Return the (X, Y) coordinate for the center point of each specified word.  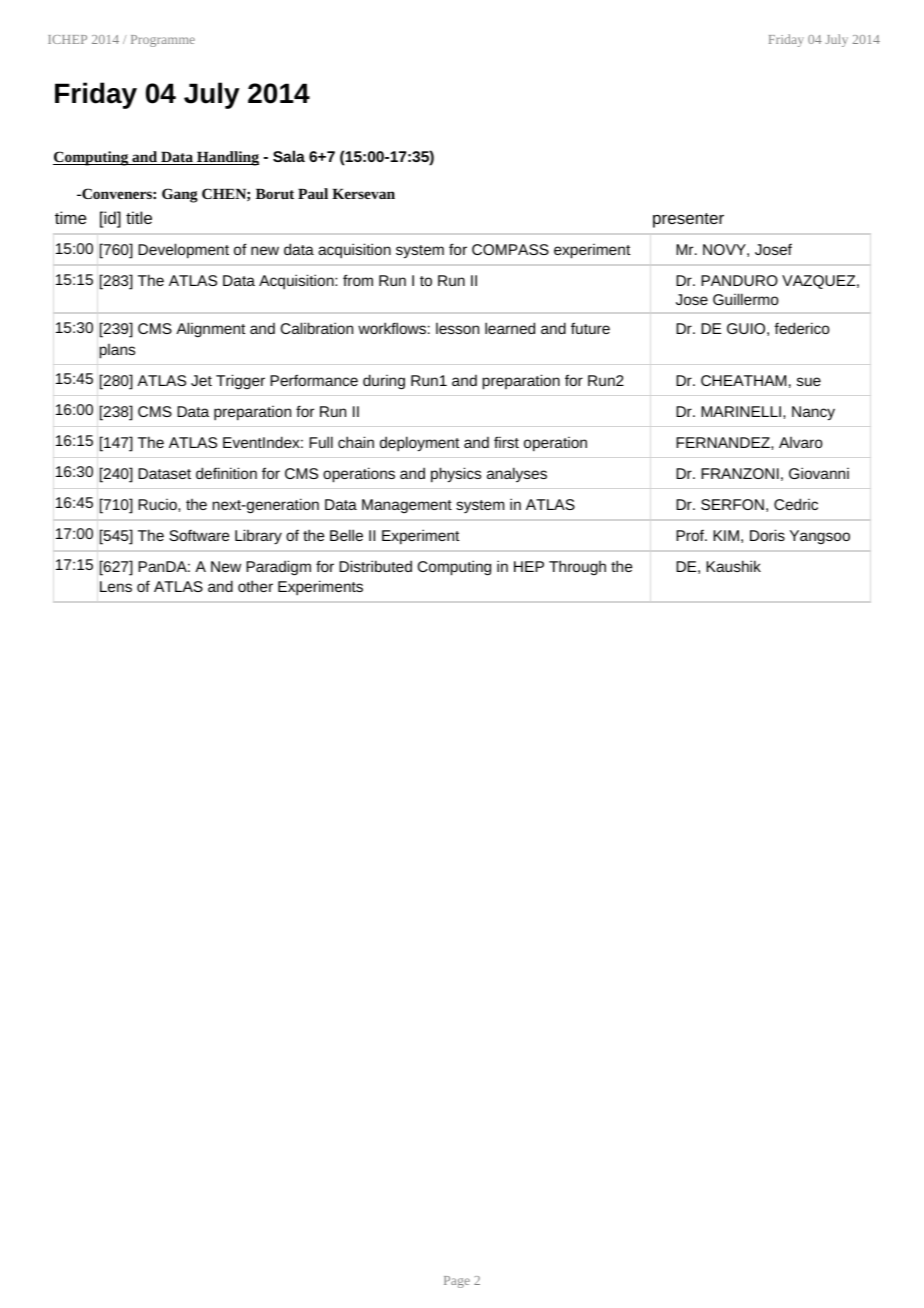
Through (577, 567)
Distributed (375, 566)
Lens (116, 586)
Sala (289, 156)
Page (457, 1282)
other (255, 586)
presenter (688, 220)
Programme (163, 41)
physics (456, 475)
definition (226, 473)
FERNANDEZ (724, 442)
